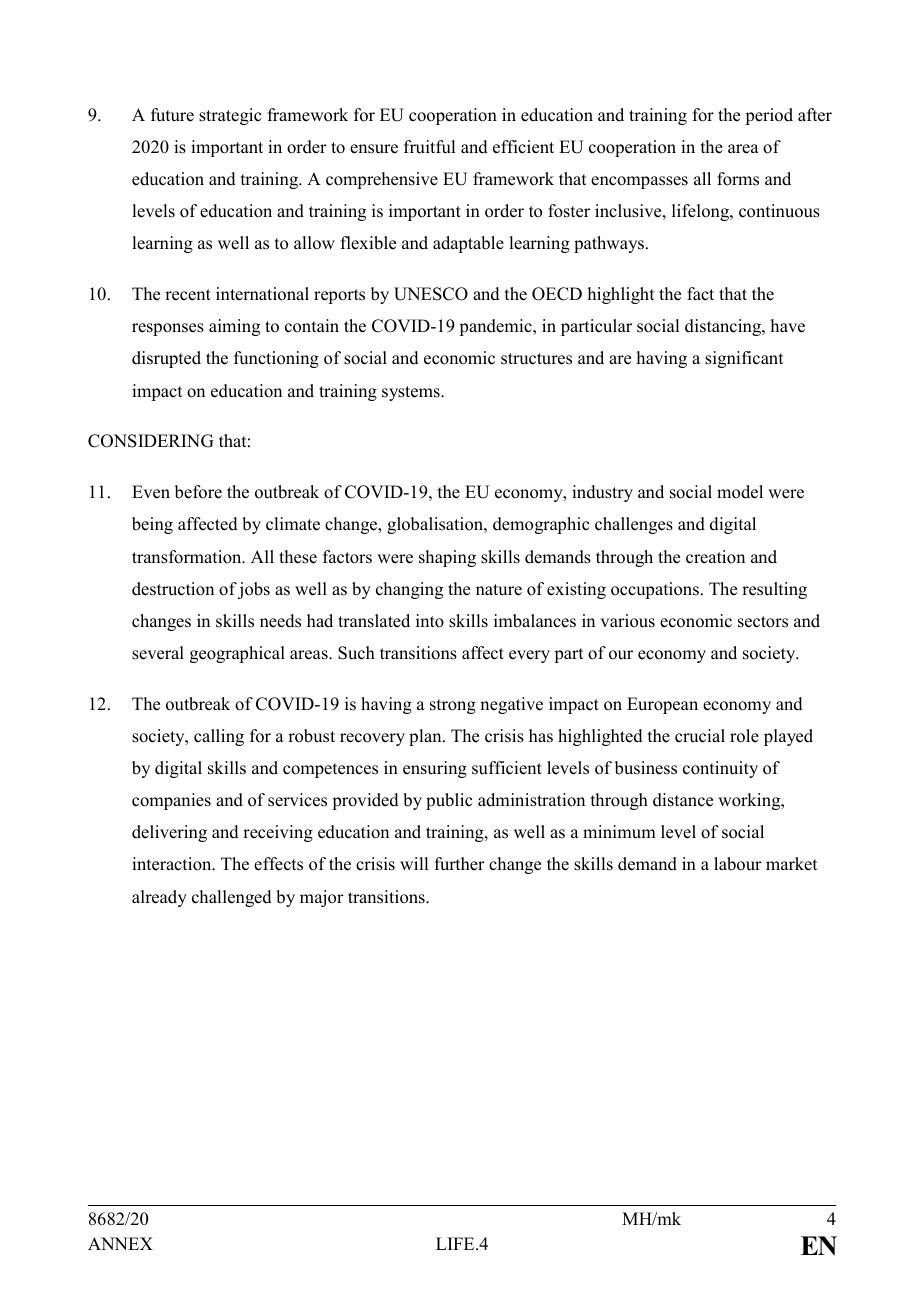 The image size is (924, 1308). I want to click on CONSIDERING, so click(151, 441).
